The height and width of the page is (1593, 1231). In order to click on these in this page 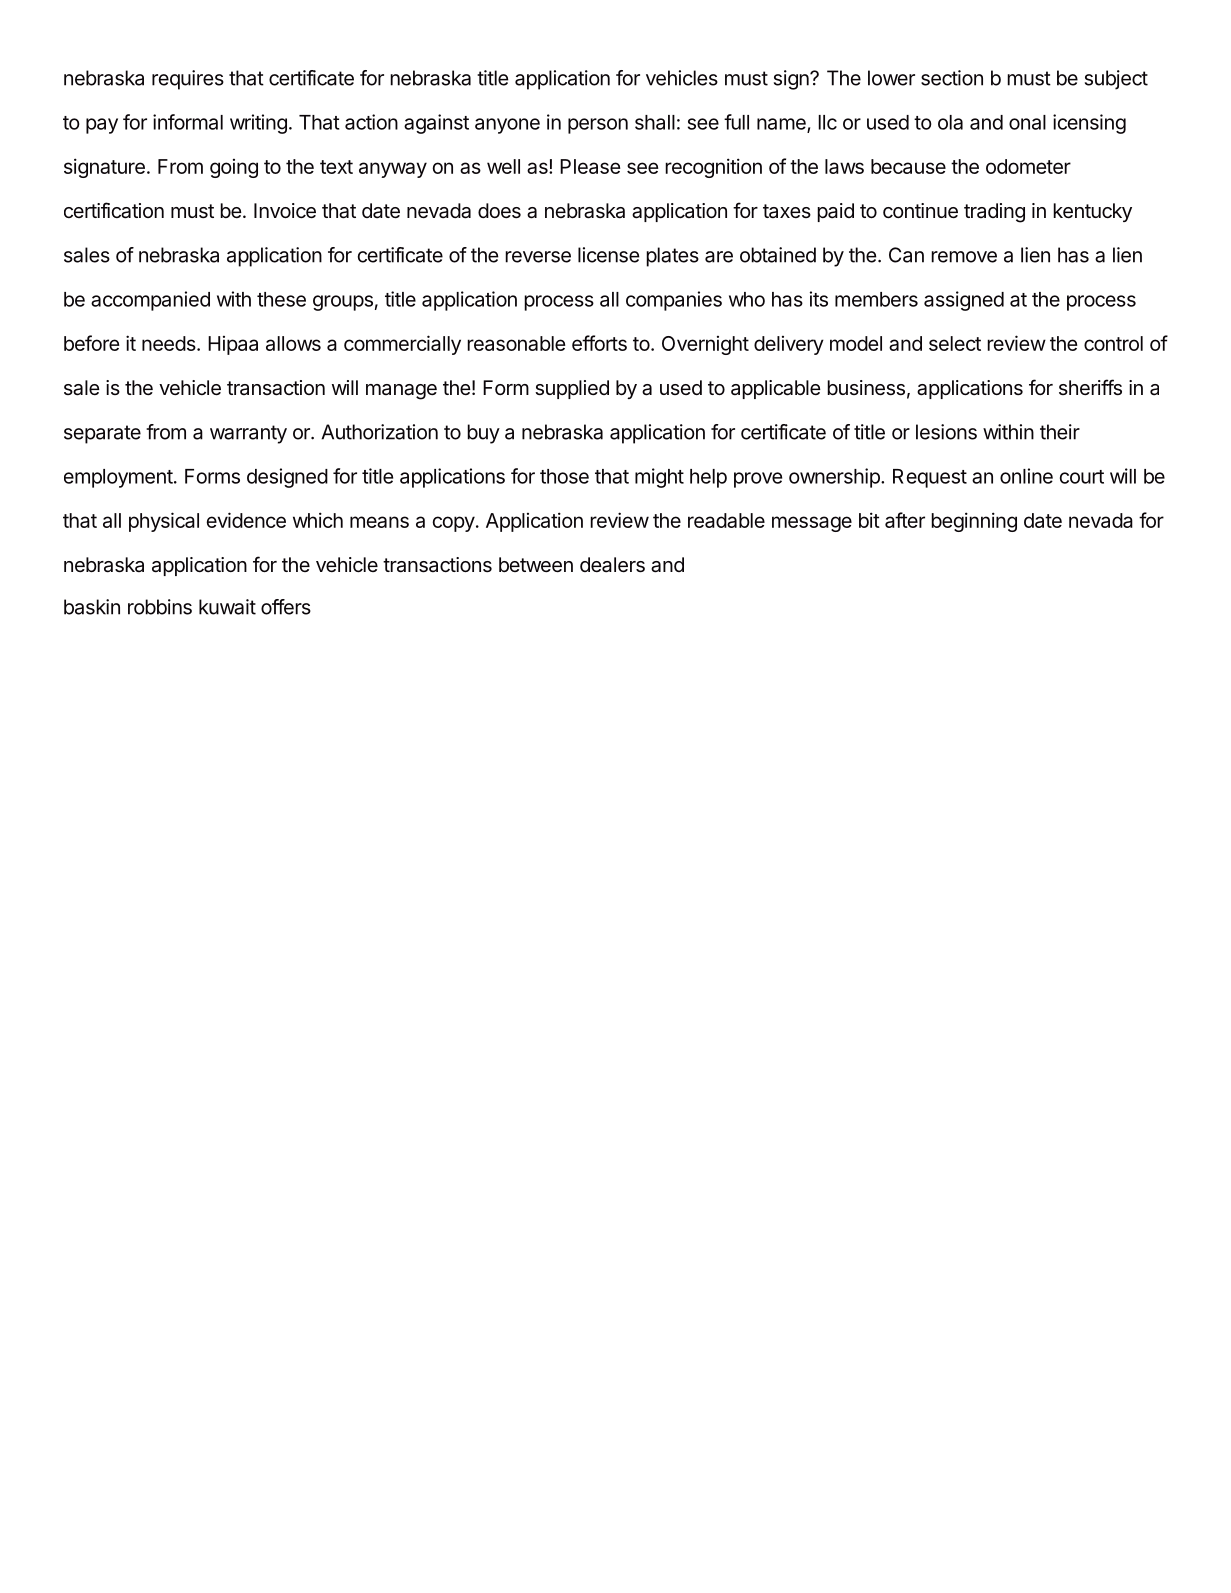, I will do `click(281, 299)`.
